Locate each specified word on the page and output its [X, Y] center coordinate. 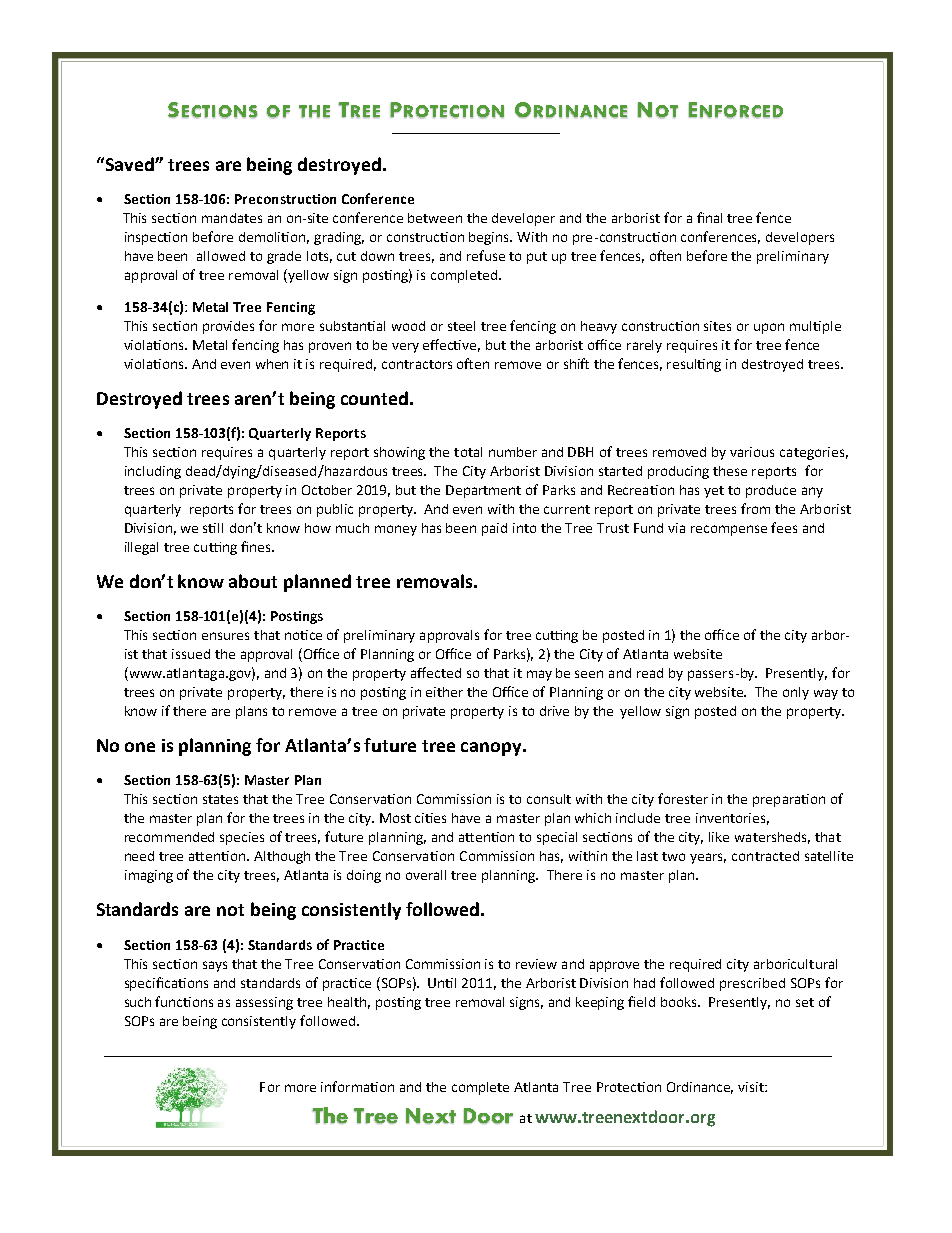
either [444, 692]
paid [494, 529]
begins [490, 238]
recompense [729, 530]
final [709, 217]
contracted [765, 856]
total [468, 452]
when [272, 364]
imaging [149, 876]
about [253, 581]
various [752, 452]
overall [426, 875]
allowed [221, 256]
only [796, 693]
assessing [264, 1003]
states [220, 799]
